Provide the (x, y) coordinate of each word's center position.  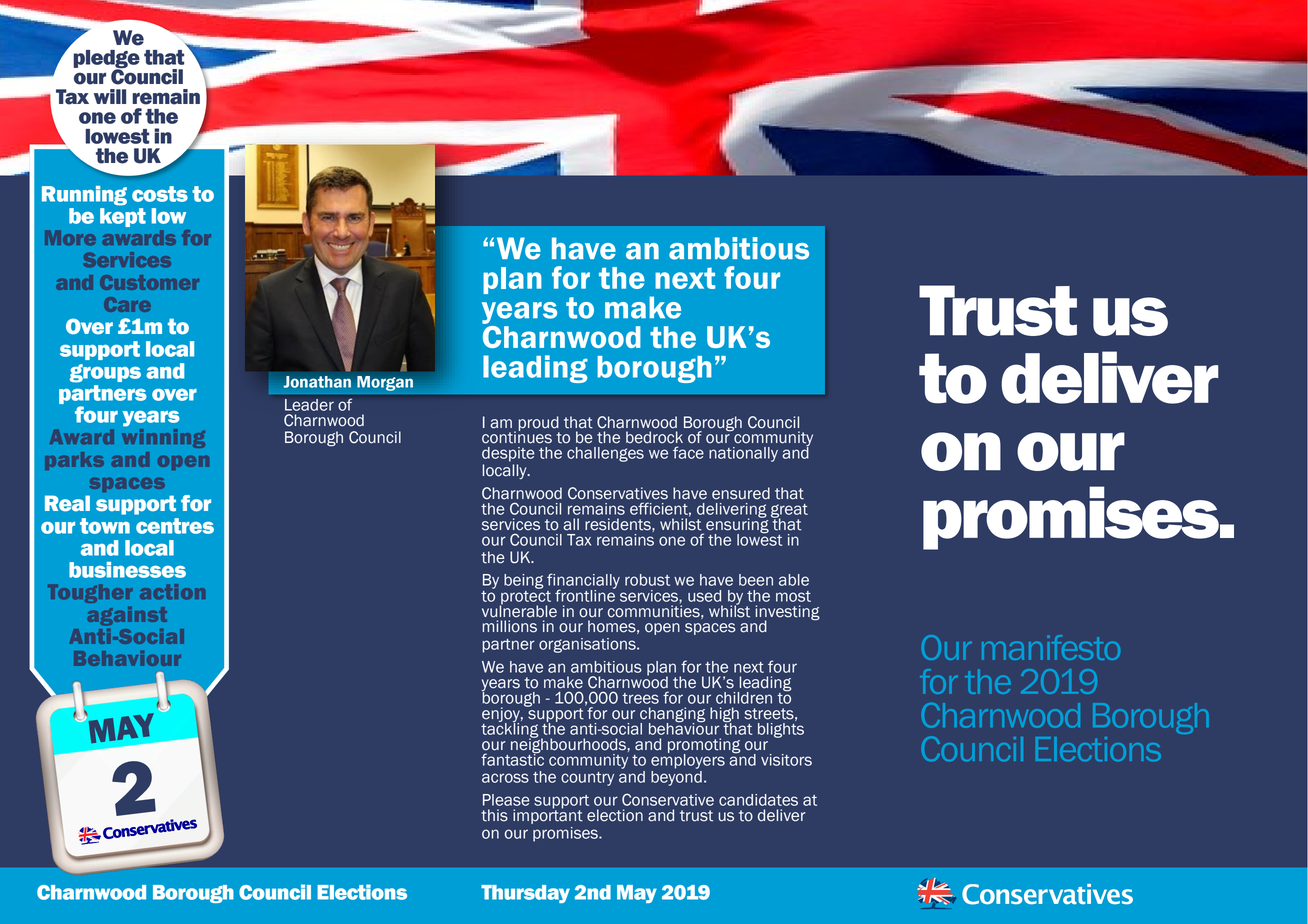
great (789, 512)
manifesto (1051, 647)
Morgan (385, 383)
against (127, 616)
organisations (588, 645)
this (494, 815)
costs (160, 194)
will (110, 96)
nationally (743, 454)
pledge (106, 60)
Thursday (525, 894)
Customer (149, 282)
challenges (605, 454)
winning (163, 437)
